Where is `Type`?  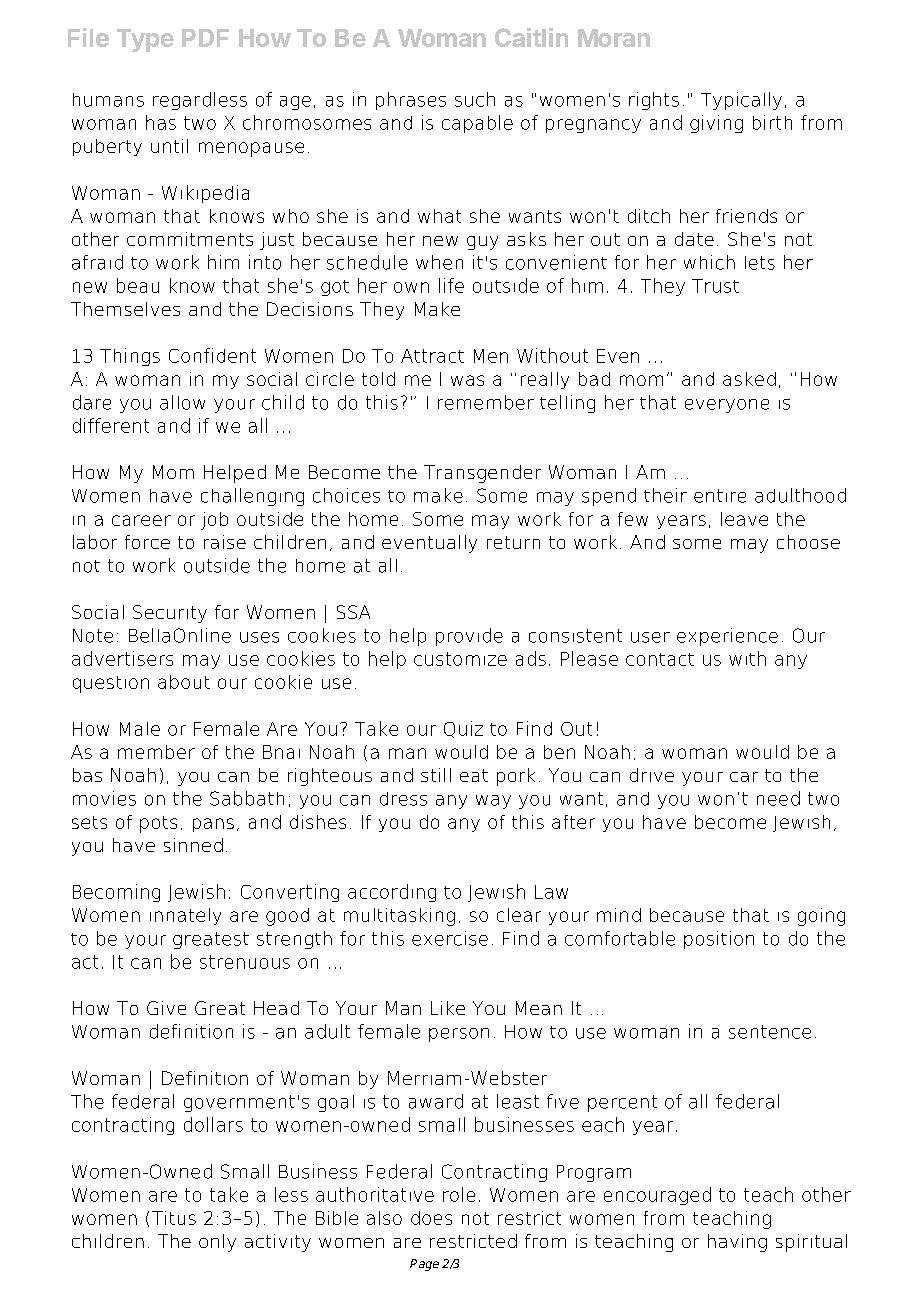
Type is located at coordinates (145, 40).
